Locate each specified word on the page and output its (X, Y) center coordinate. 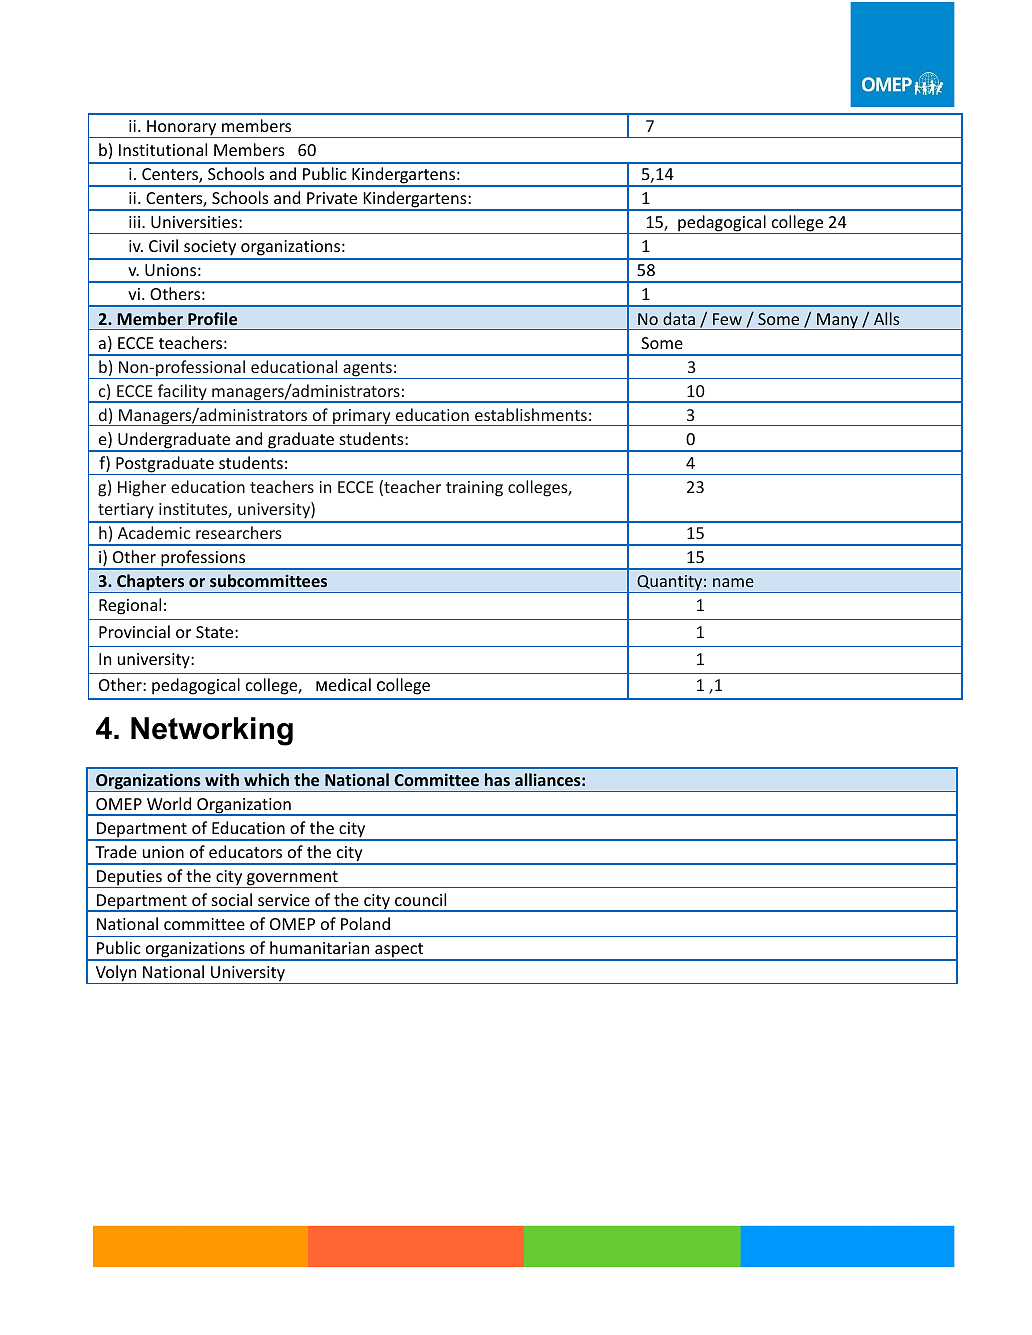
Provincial (134, 631)
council (420, 899)
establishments (531, 414)
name (733, 582)
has (497, 779)
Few (727, 319)
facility (182, 393)
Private (332, 198)
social (232, 899)
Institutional (163, 149)
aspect (399, 951)
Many (837, 321)
